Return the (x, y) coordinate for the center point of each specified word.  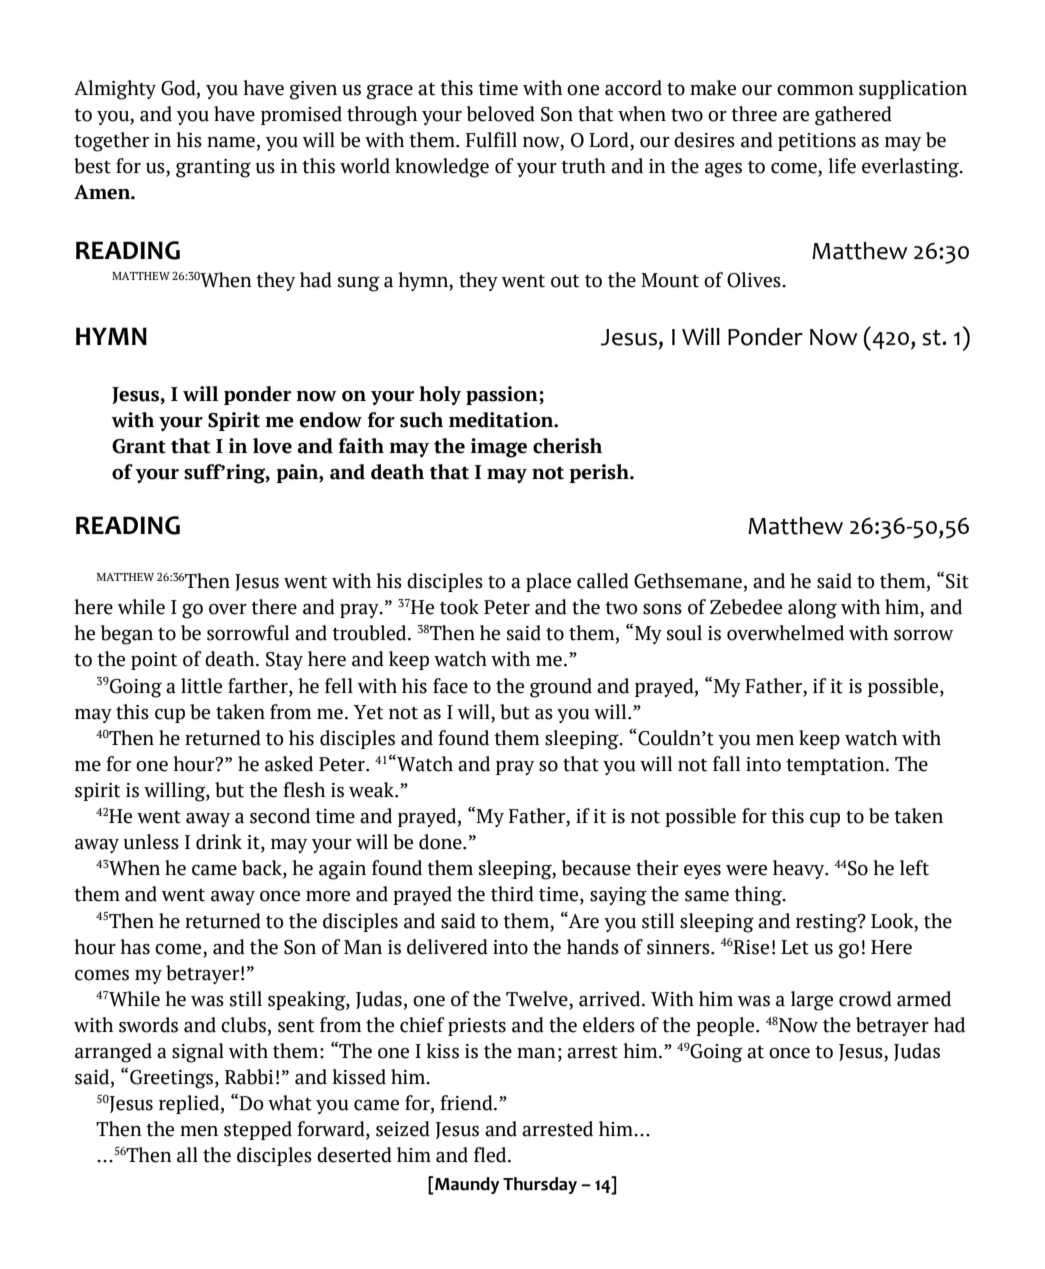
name (231, 142)
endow (331, 420)
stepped (258, 1130)
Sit (957, 581)
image (499, 448)
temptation (836, 766)
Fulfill (491, 140)
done (441, 842)
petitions (817, 142)
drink (219, 842)
